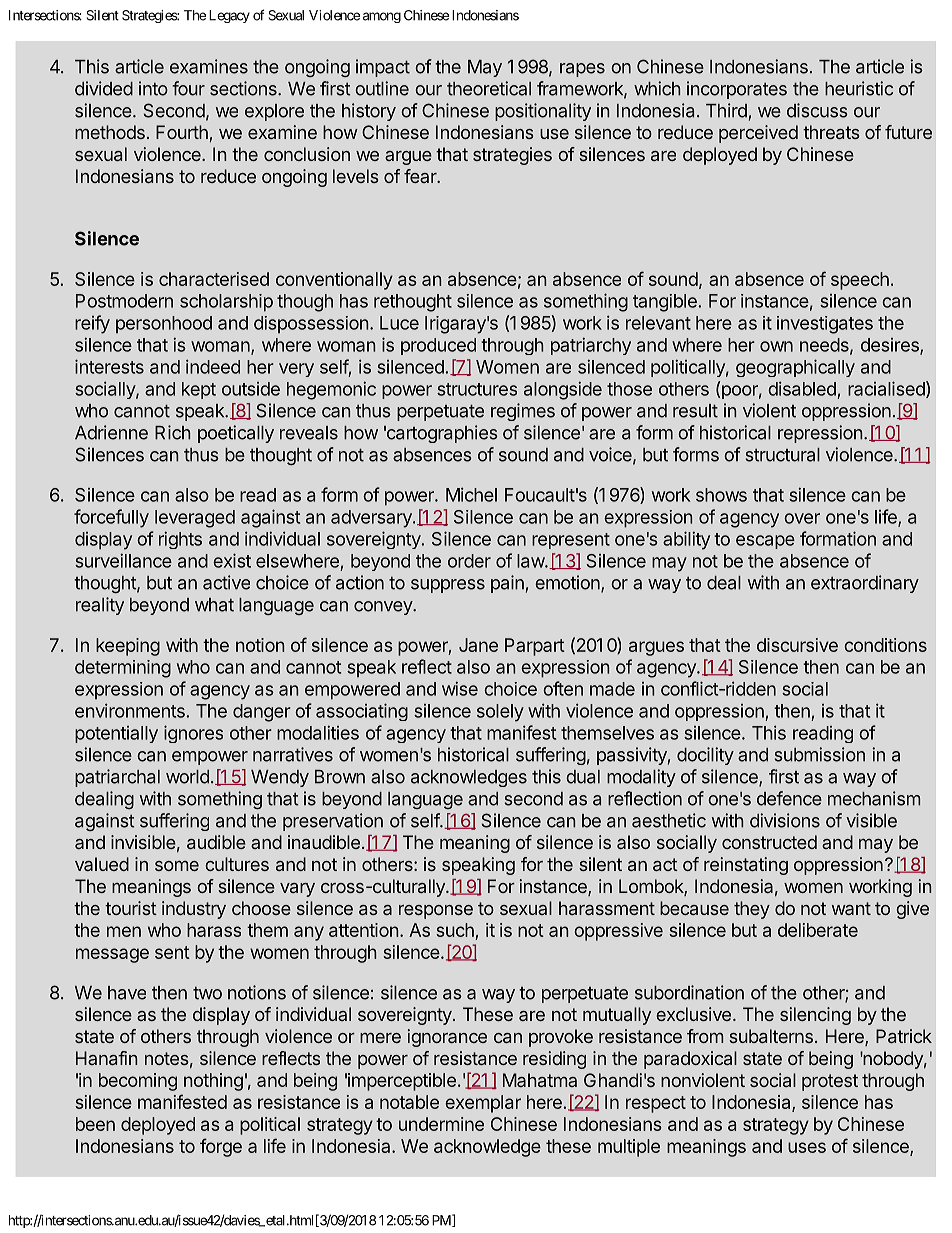 Image resolution: width=952 pixels, height=1233 pixels. Describe the element at coordinates (229, 16) in the screenshot. I see `Legacy` at that location.
